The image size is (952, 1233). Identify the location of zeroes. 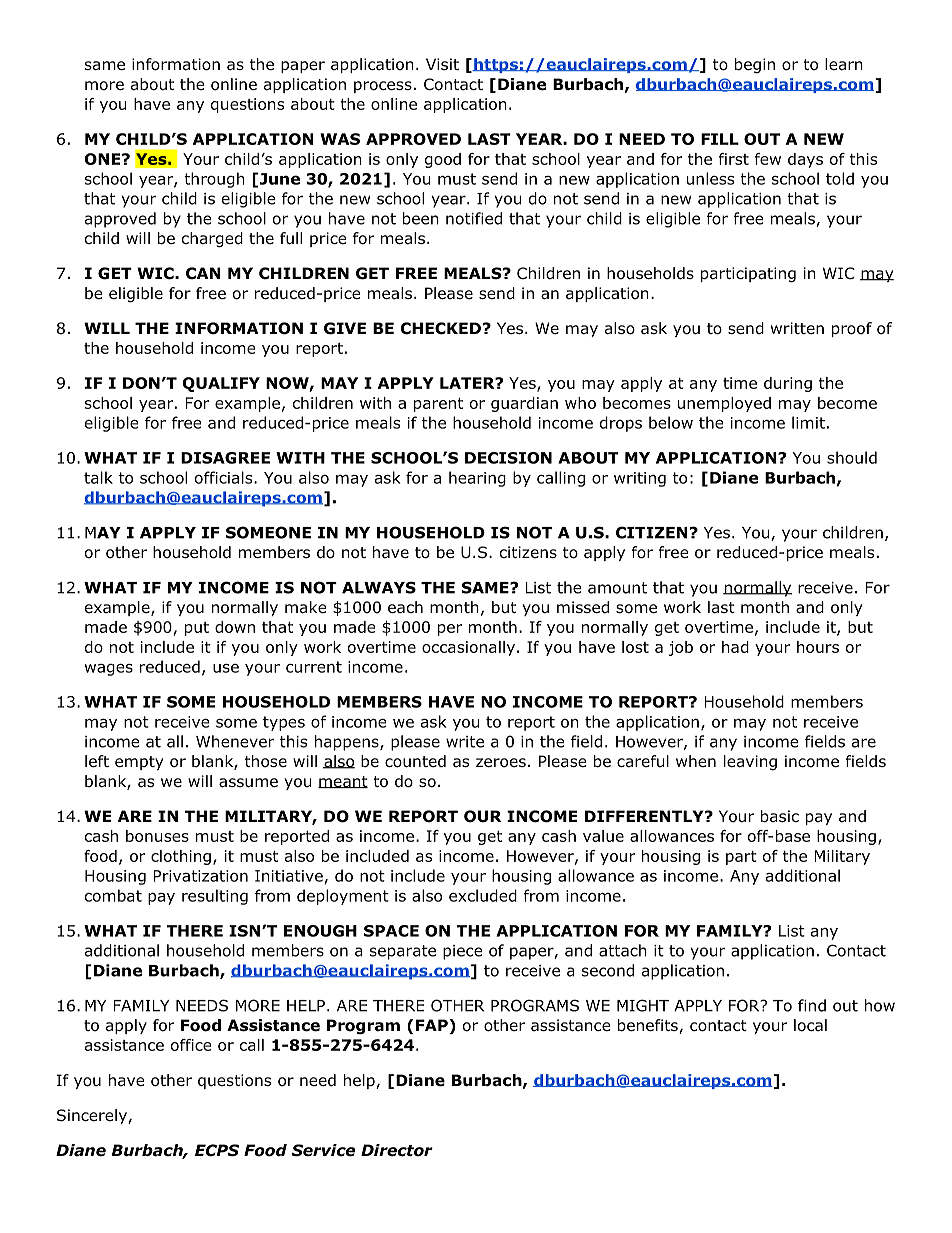
(501, 763).
